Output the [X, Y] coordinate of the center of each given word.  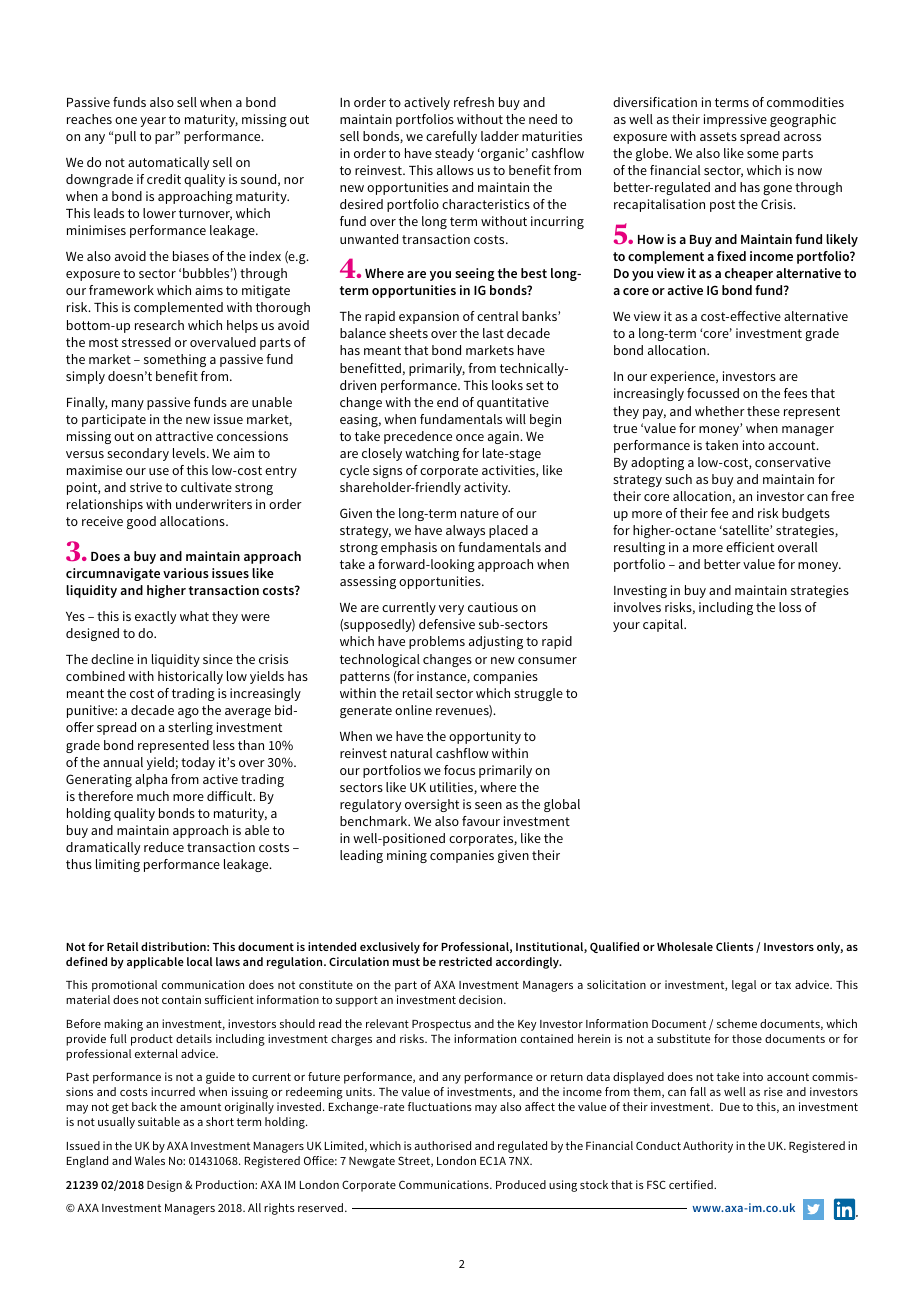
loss [790, 607]
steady [454, 154]
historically [190, 677]
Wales [150, 1160]
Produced [521, 1184]
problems [437, 642]
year [153, 122]
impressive [735, 120]
